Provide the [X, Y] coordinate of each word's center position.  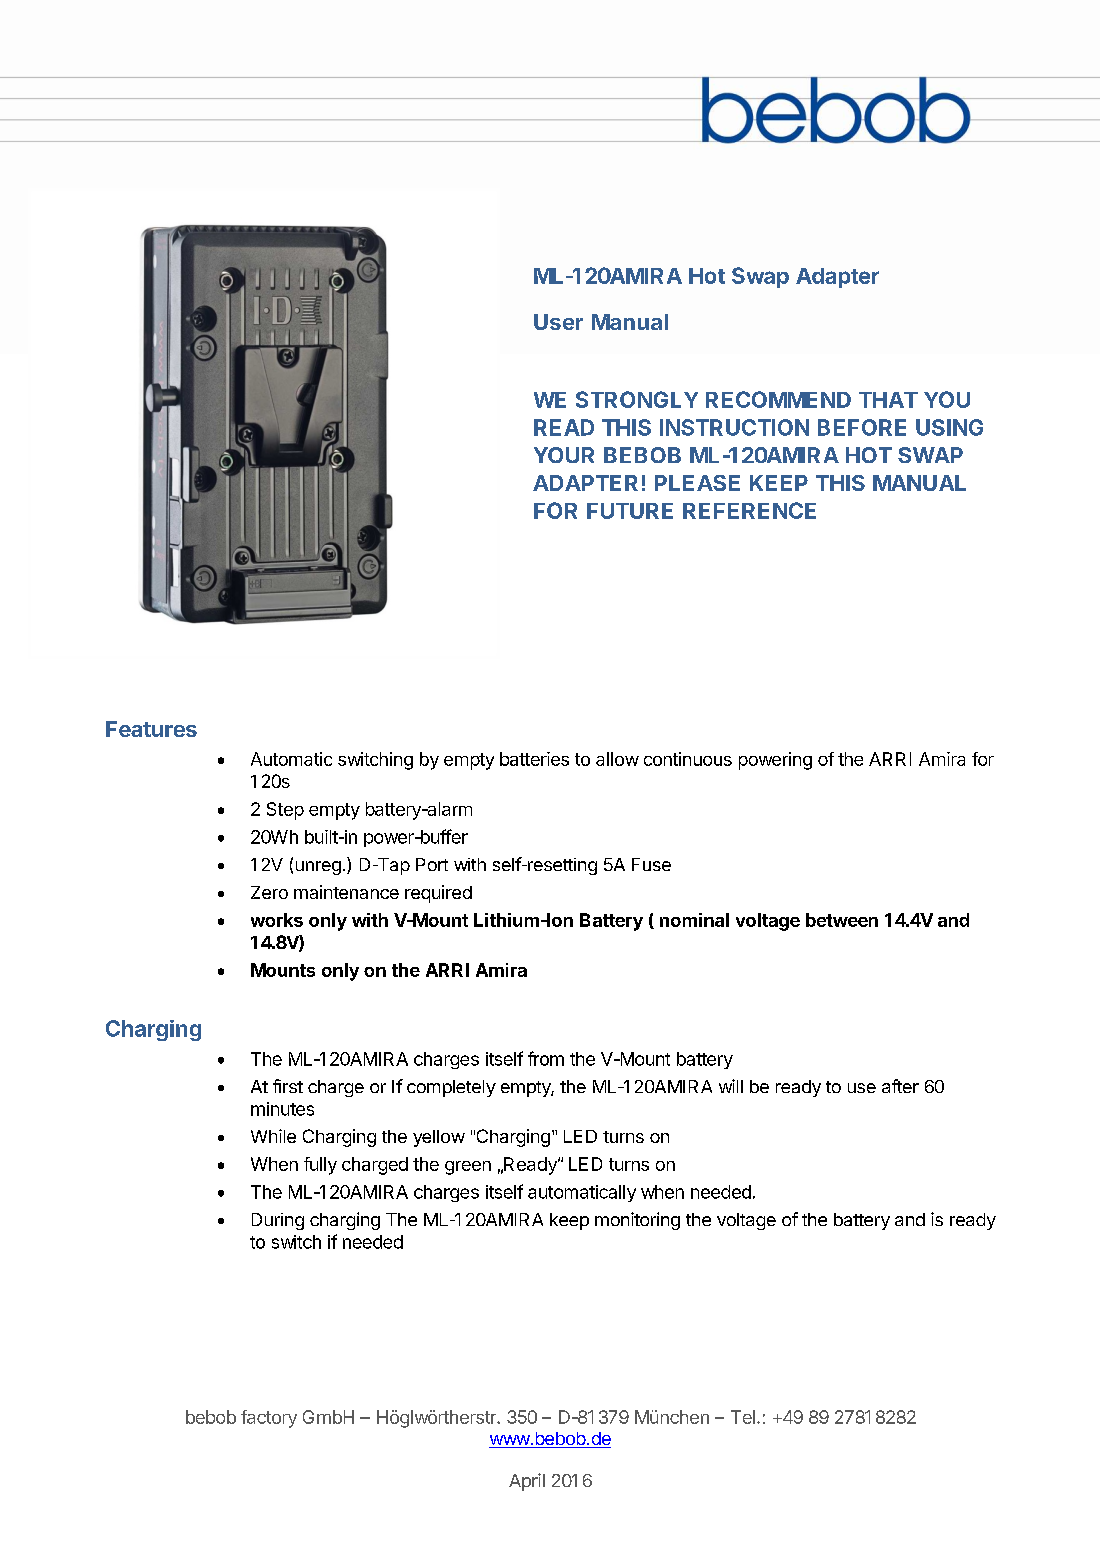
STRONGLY [637, 399]
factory [269, 1419]
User [558, 322]
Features [151, 729]
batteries [534, 759]
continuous [688, 759]
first [288, 1086]
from [546, 1058]
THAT [888, 400]
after [900, 1086]
